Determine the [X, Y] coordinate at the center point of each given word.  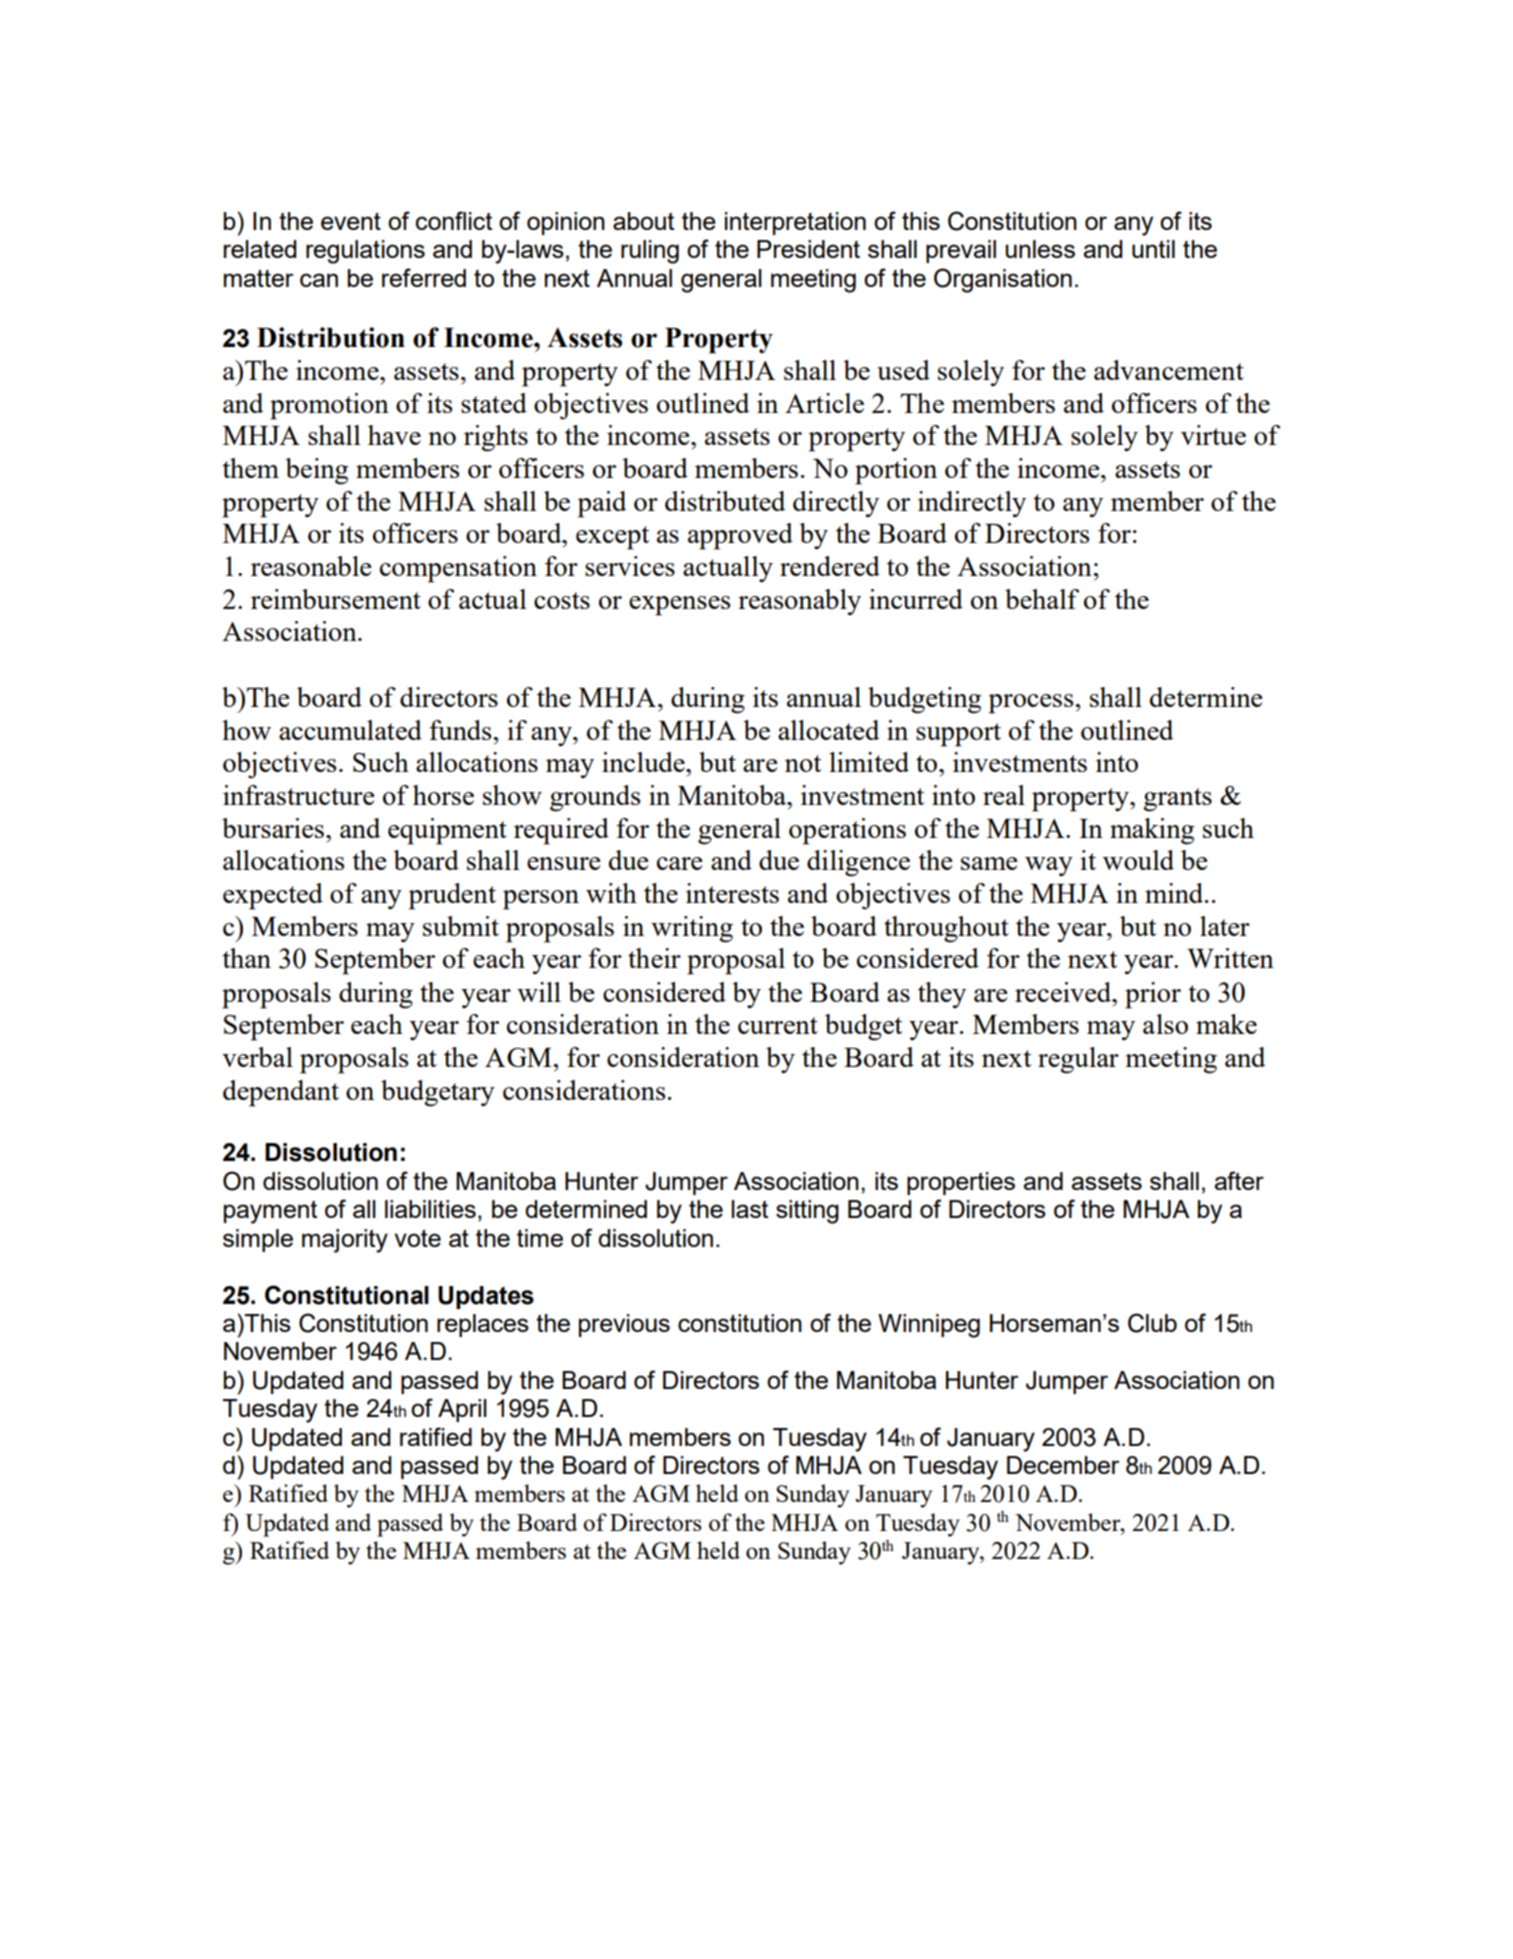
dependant [281, 1093]
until [1153, 249]
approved [740, 536]
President [808, 249]
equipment [447, 831]
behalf [1042, 599]
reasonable [311, 566]
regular [1078, 1060]
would [1138, 860]
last [750, 1209]
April [462, 1410]
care [680, 863]
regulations [365, 252]
